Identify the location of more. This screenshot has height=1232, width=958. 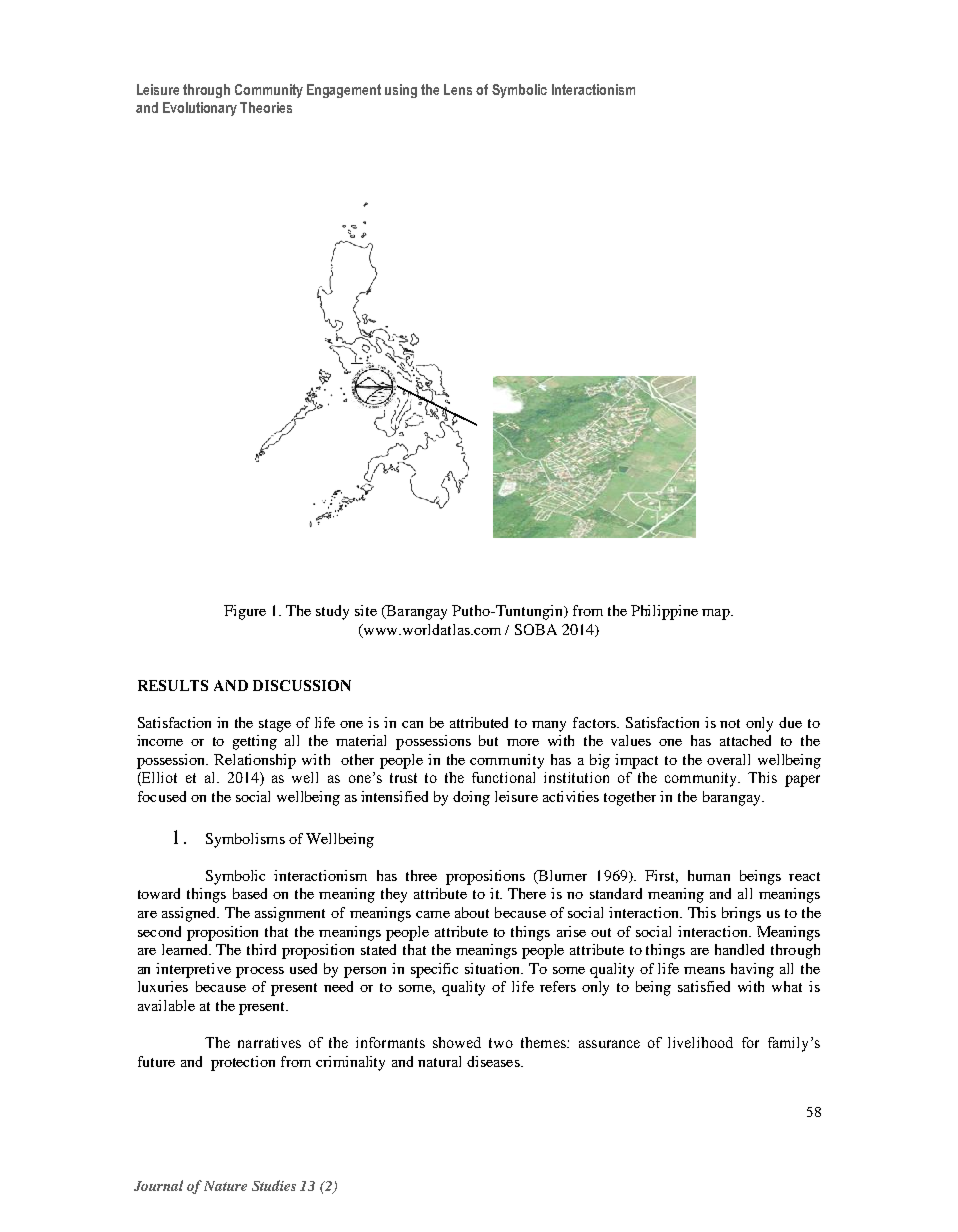
(523, 742).
